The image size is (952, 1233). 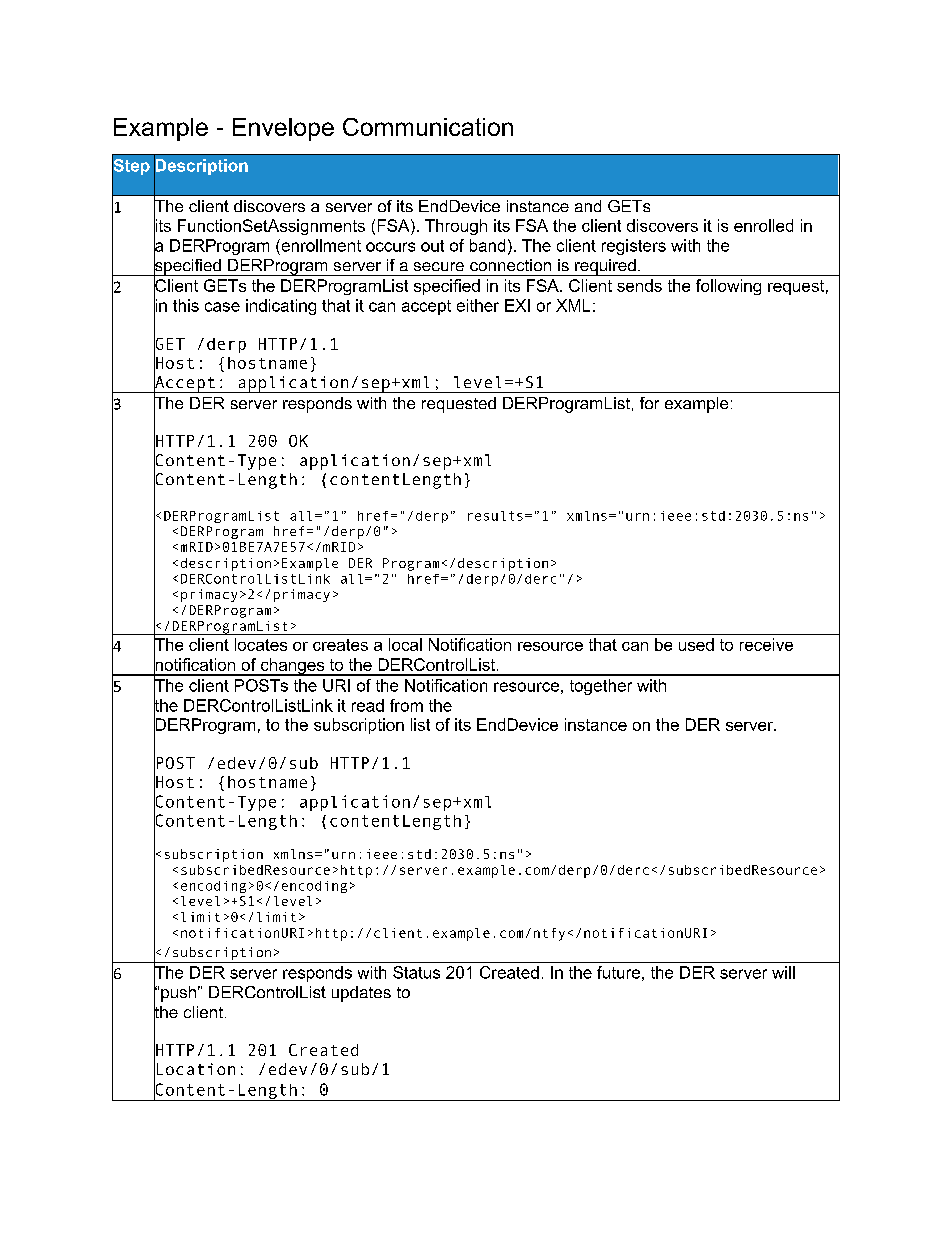 I want to click on updates, so click(x=361, y=994).
